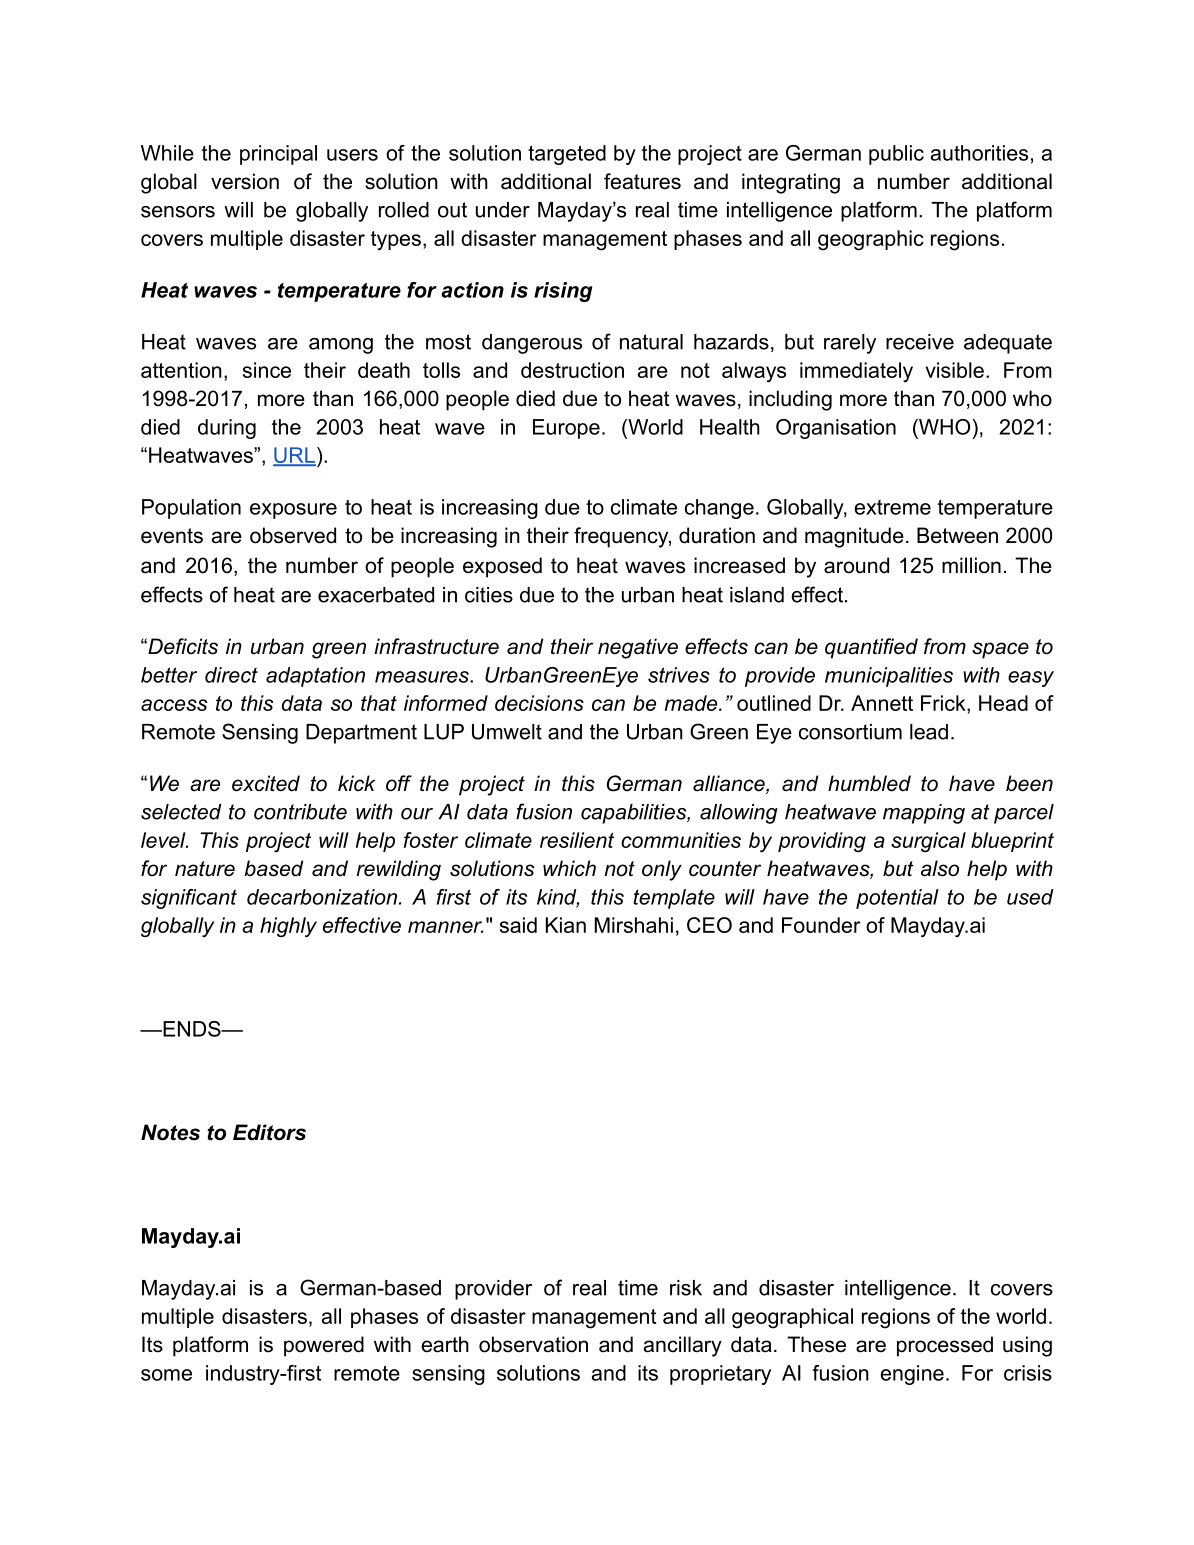 This image has width=1194, height=1545. Describe the element at coordinates (539, 703) in the image. I see `decisions` at that location.
